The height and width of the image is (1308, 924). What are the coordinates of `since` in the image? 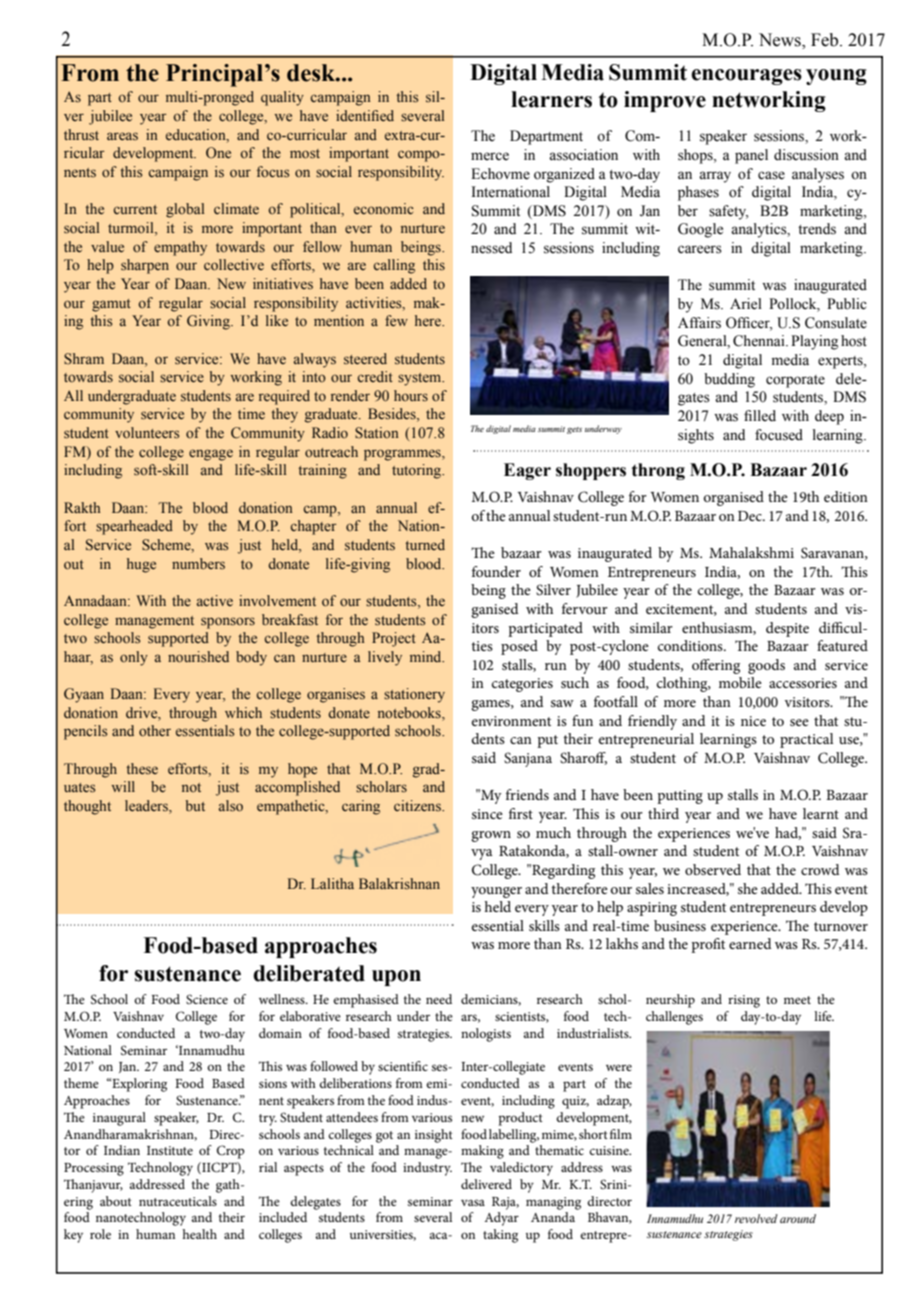 It's located at (487, 814).
